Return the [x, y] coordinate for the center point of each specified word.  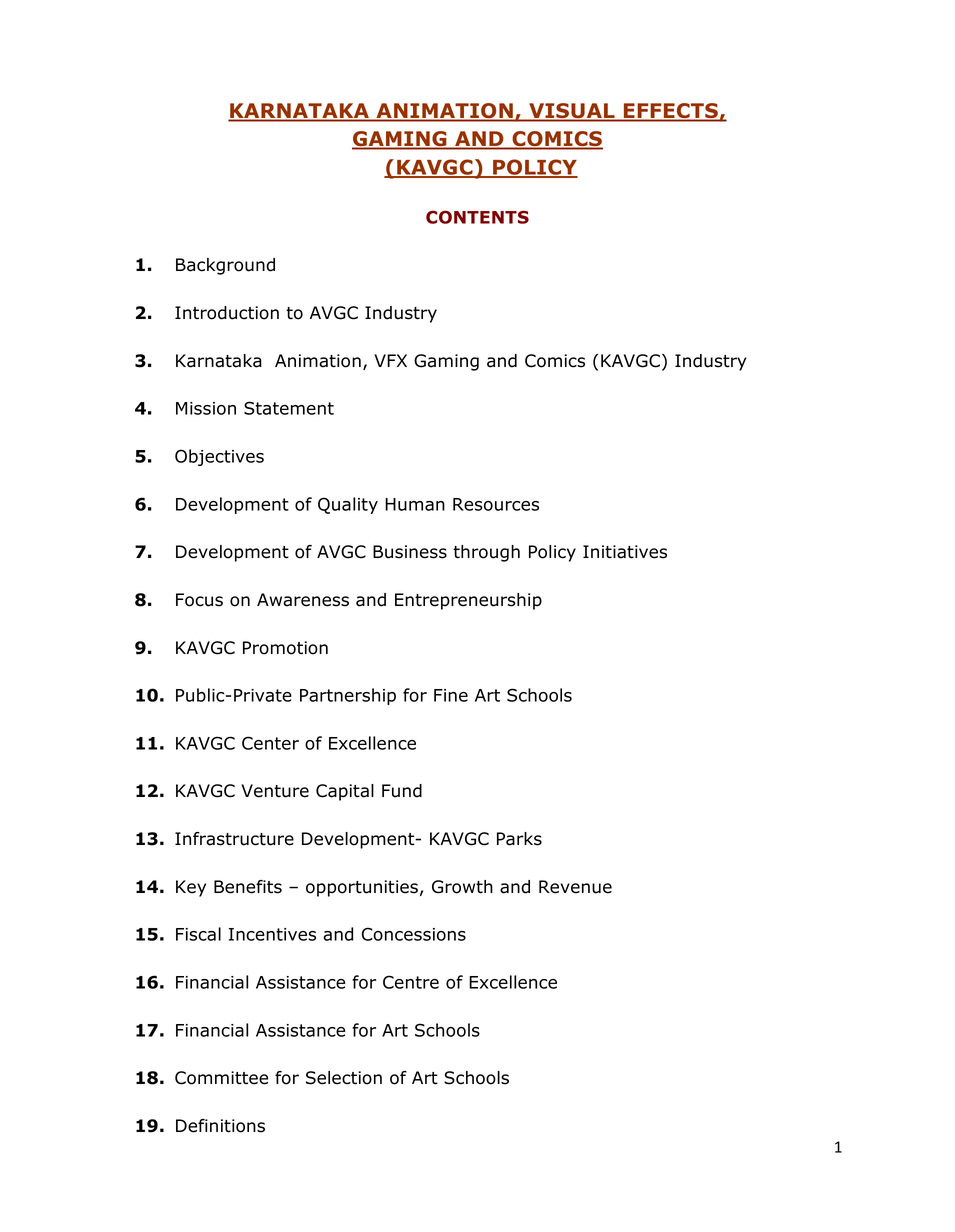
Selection [344, 1078]
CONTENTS [477, 217]
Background [225, 266]
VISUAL [572, 112]
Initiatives [625, 552]
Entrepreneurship [468, 601]
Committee [221, 1078]
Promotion [285, 648]
